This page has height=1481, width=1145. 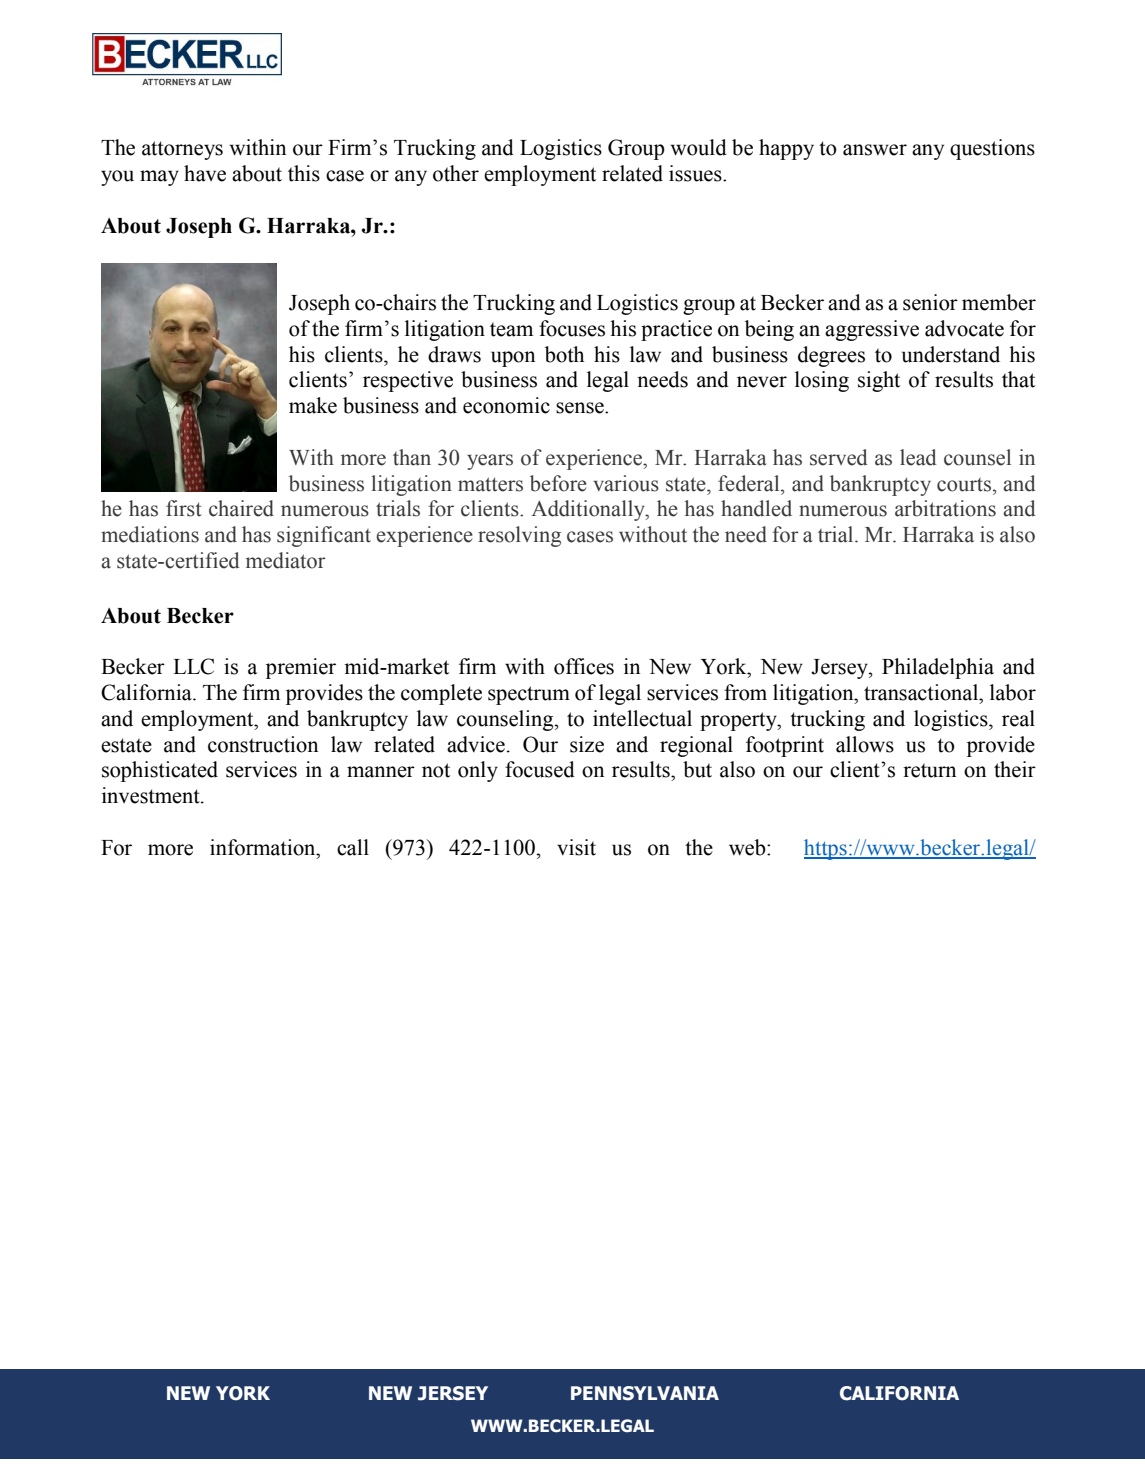 What do you see at coordinates (645, 1393) in the page?
I see `PENNSYLVANIA` at bounding box center [645, 1393].
